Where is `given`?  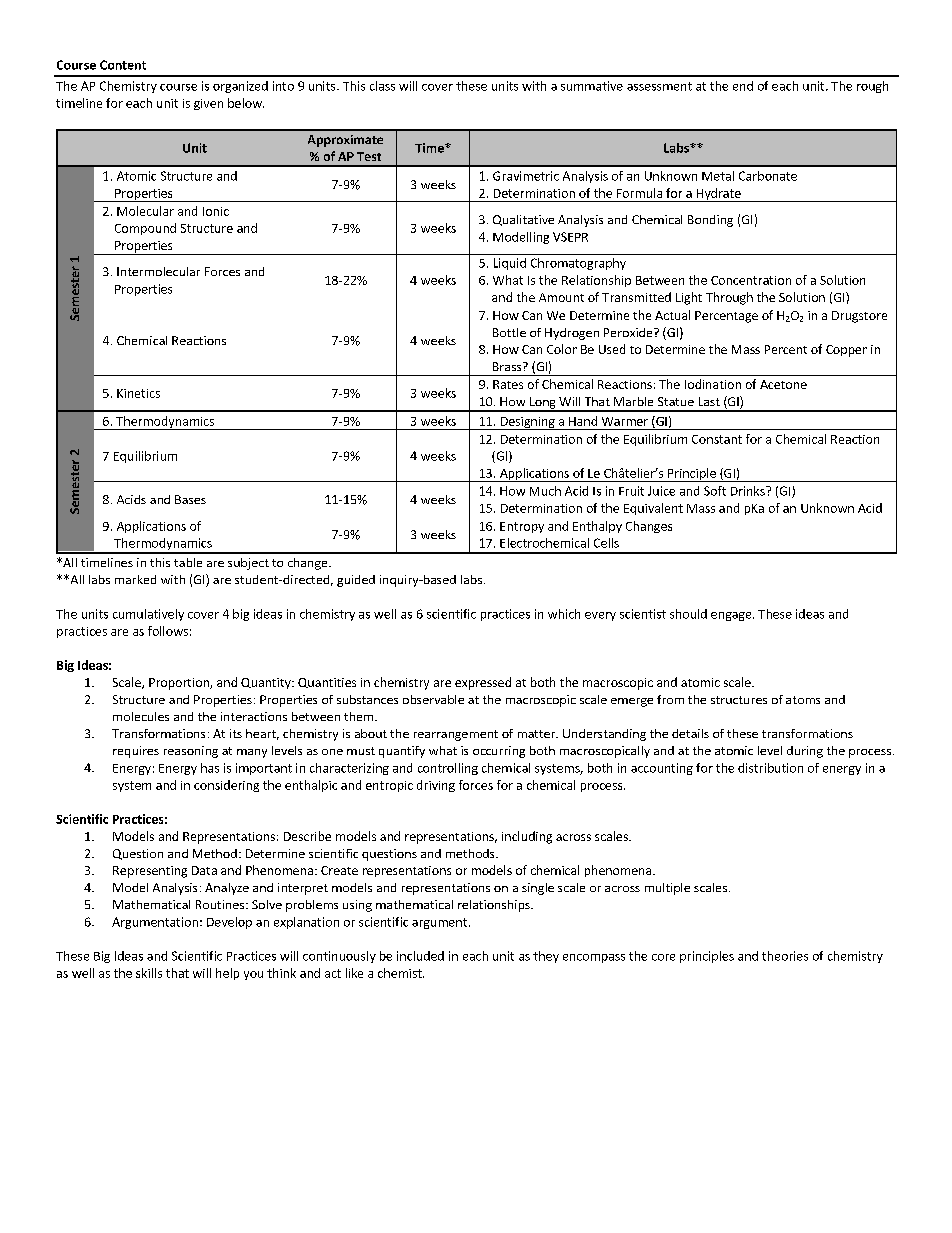 given is located at coordinates (208, 104).
